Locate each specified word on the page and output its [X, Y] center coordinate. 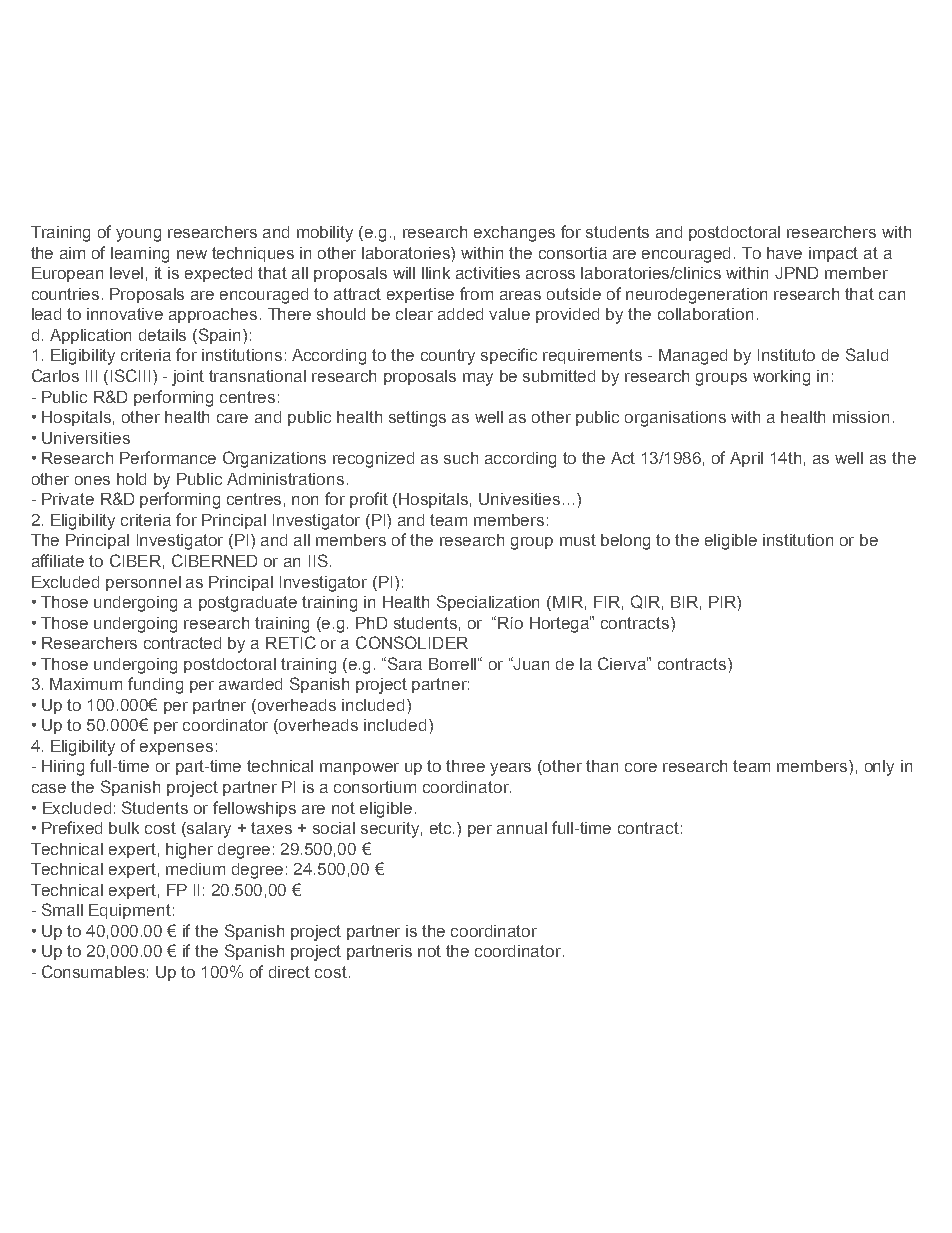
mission [861, 417]
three [465, 766]
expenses [176, 749]
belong [625, 542]
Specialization [488, 603]
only [879, 768]
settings [417, 419]
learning [140, 255]
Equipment [130, 911]
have [784, 253]
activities [488, 273]
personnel [143, 583]
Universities [86, 438]
